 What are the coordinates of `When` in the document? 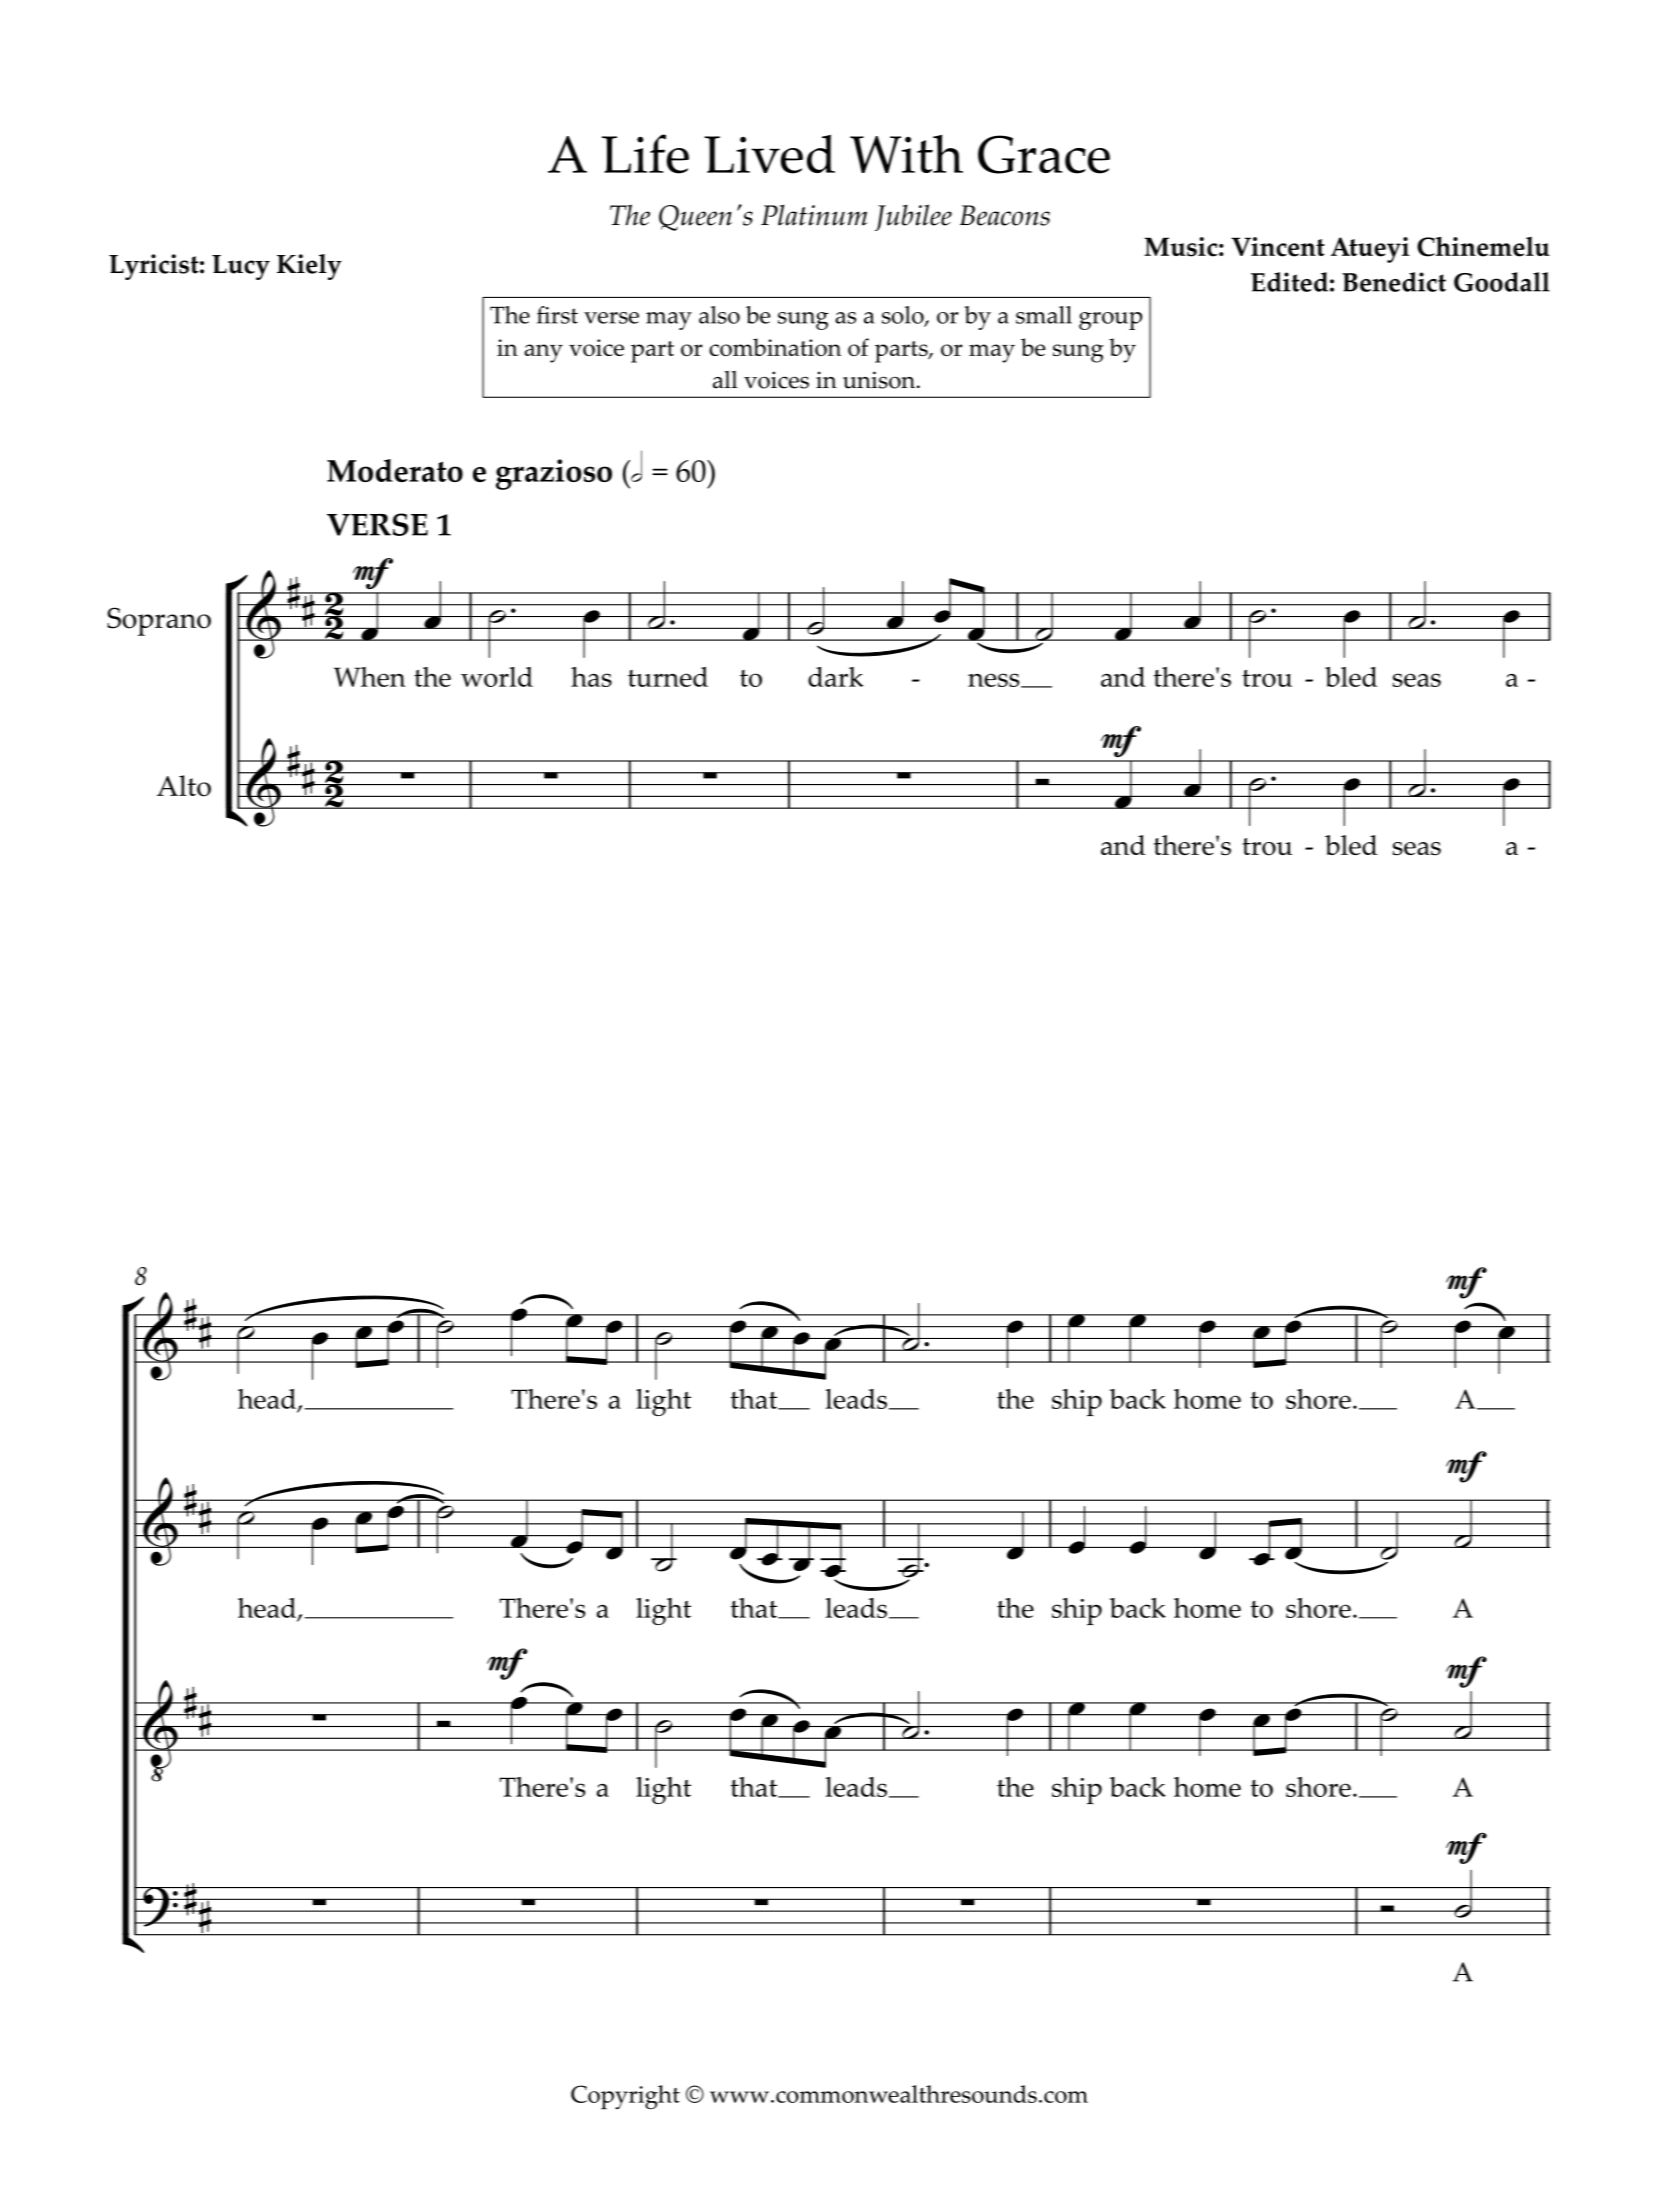 It's located at (370, 677).
